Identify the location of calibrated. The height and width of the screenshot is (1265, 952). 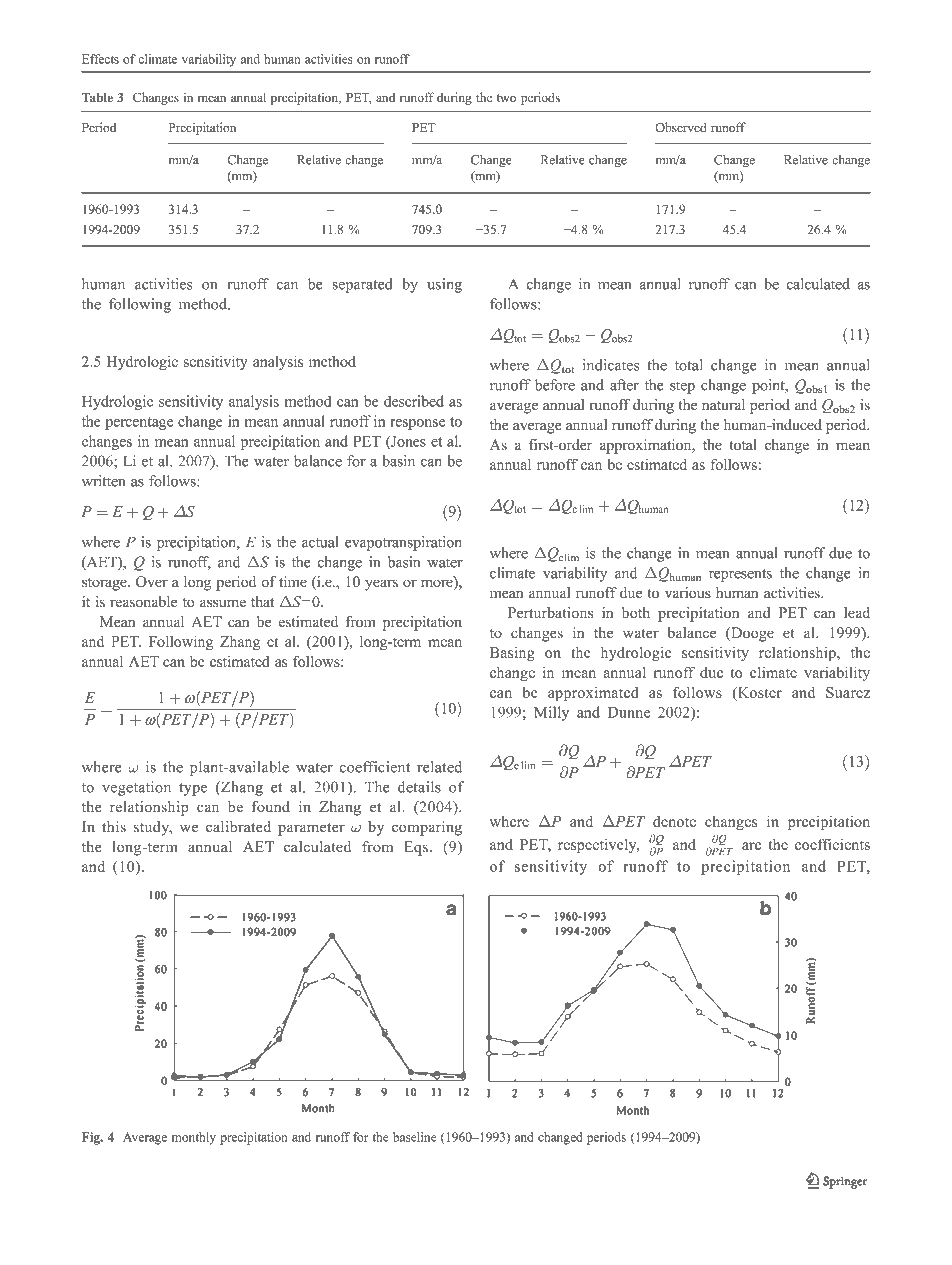
(238, 827).
